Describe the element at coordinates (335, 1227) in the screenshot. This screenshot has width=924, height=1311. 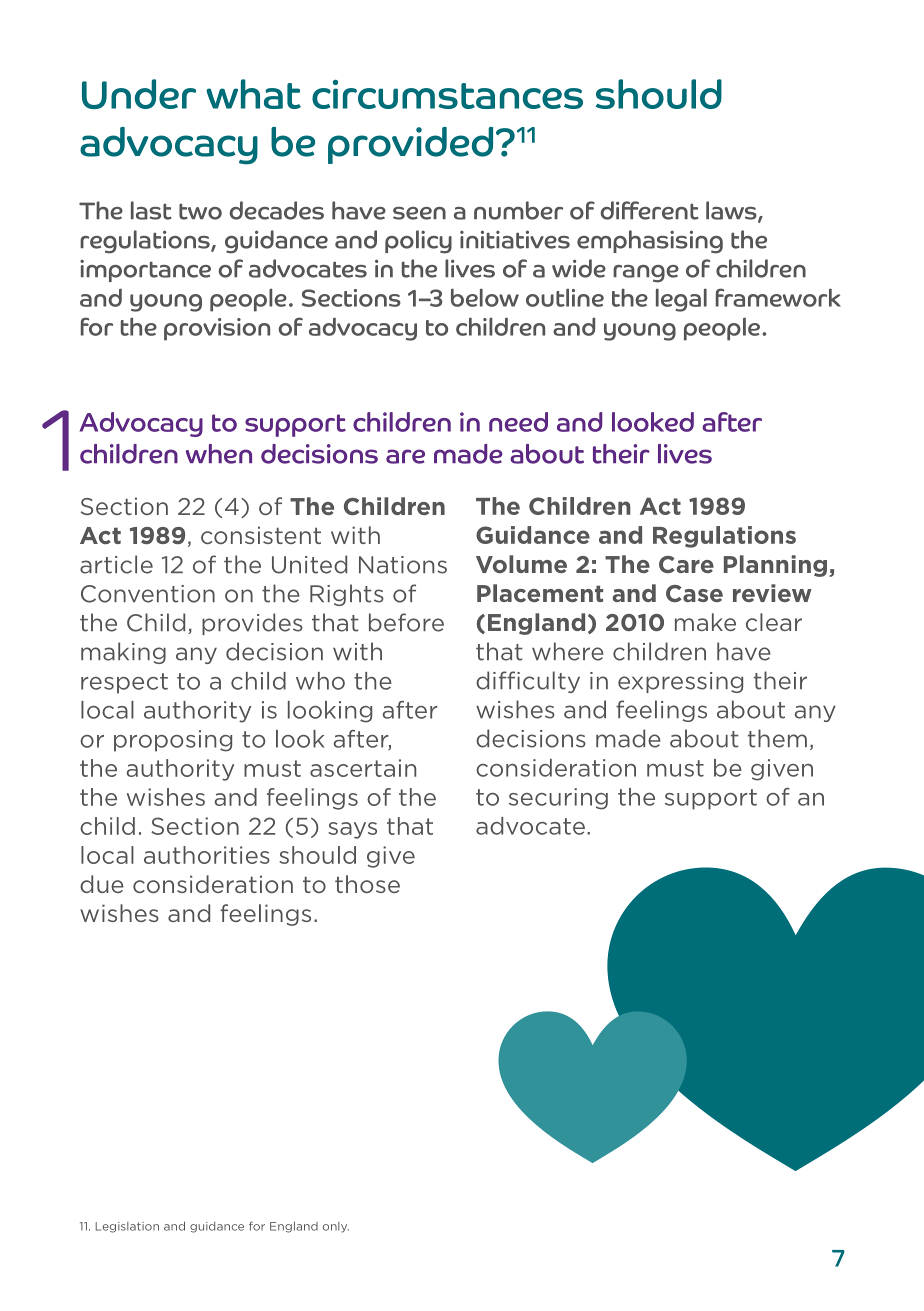
I see `only` at that location.
